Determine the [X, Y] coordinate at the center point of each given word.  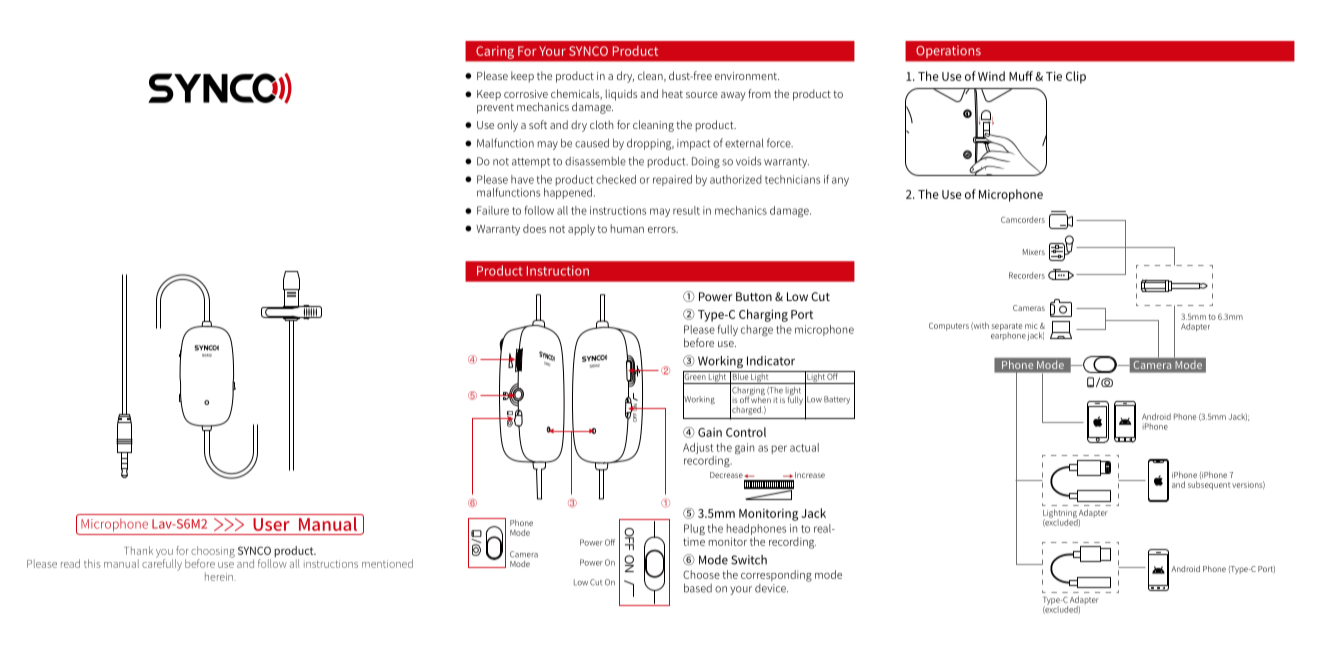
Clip [1076, 77]
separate [1007, 328]
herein [220, 576]
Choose [701, 574]
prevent [495, 109]
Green [695, 376]
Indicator [771, 361]
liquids [621, 95]
